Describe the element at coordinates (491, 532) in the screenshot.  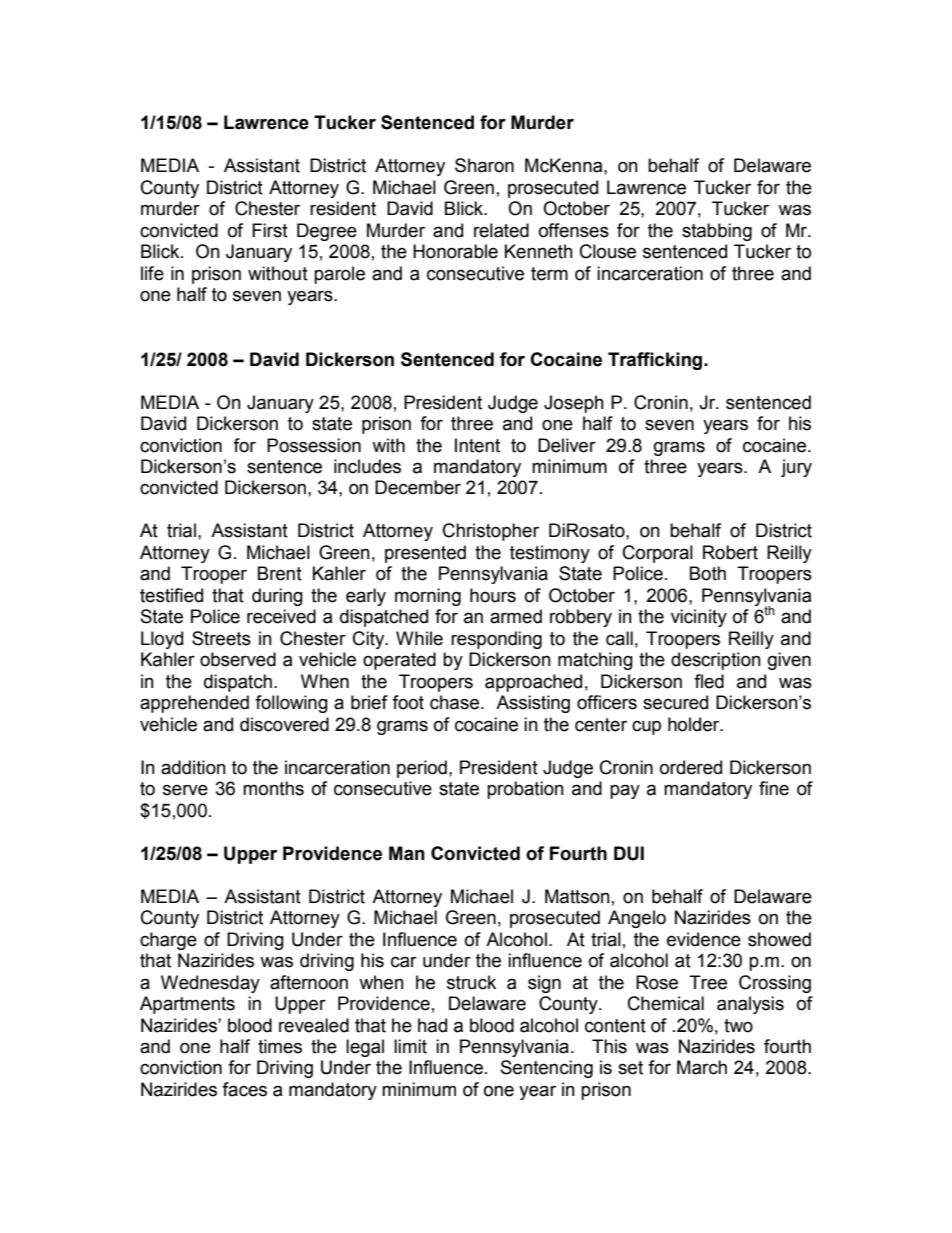
I see `Christopher` at that location.
